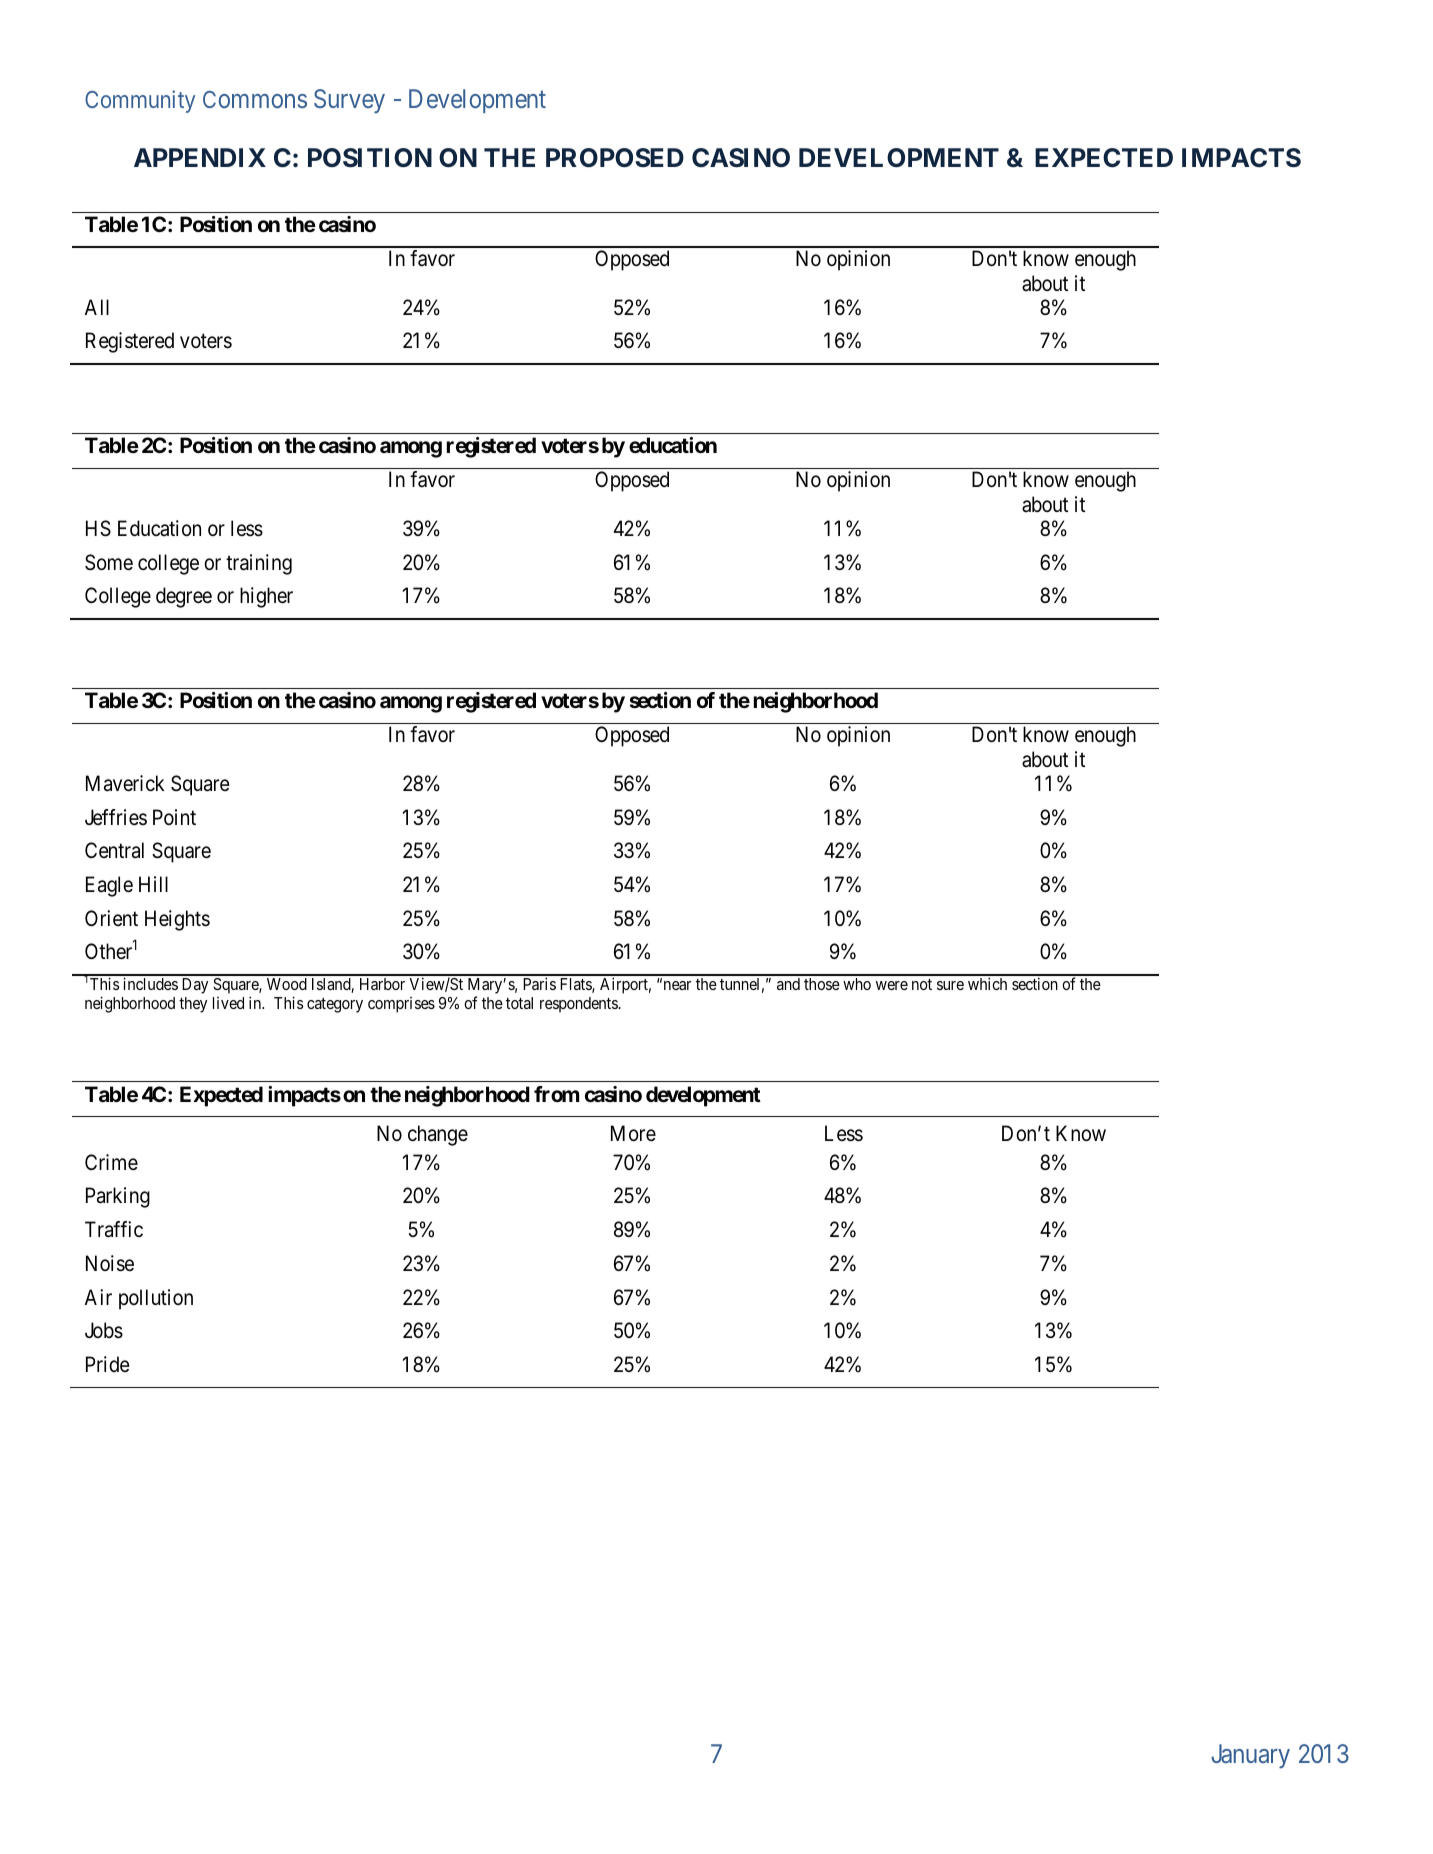  I want to click on January, so click(1250, 1756).
